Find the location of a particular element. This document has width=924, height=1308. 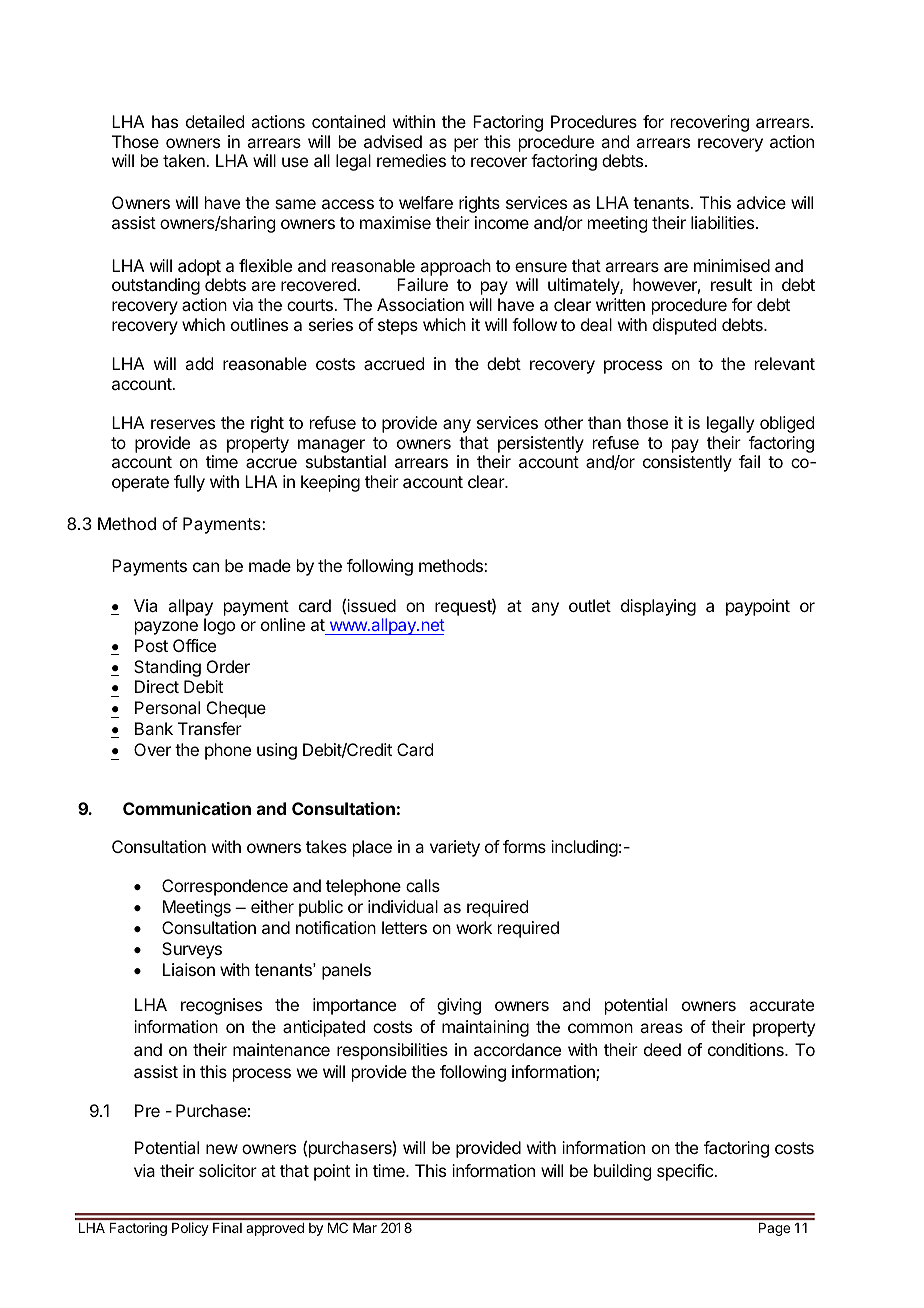

detailed is located at coordinates (215, 121).
